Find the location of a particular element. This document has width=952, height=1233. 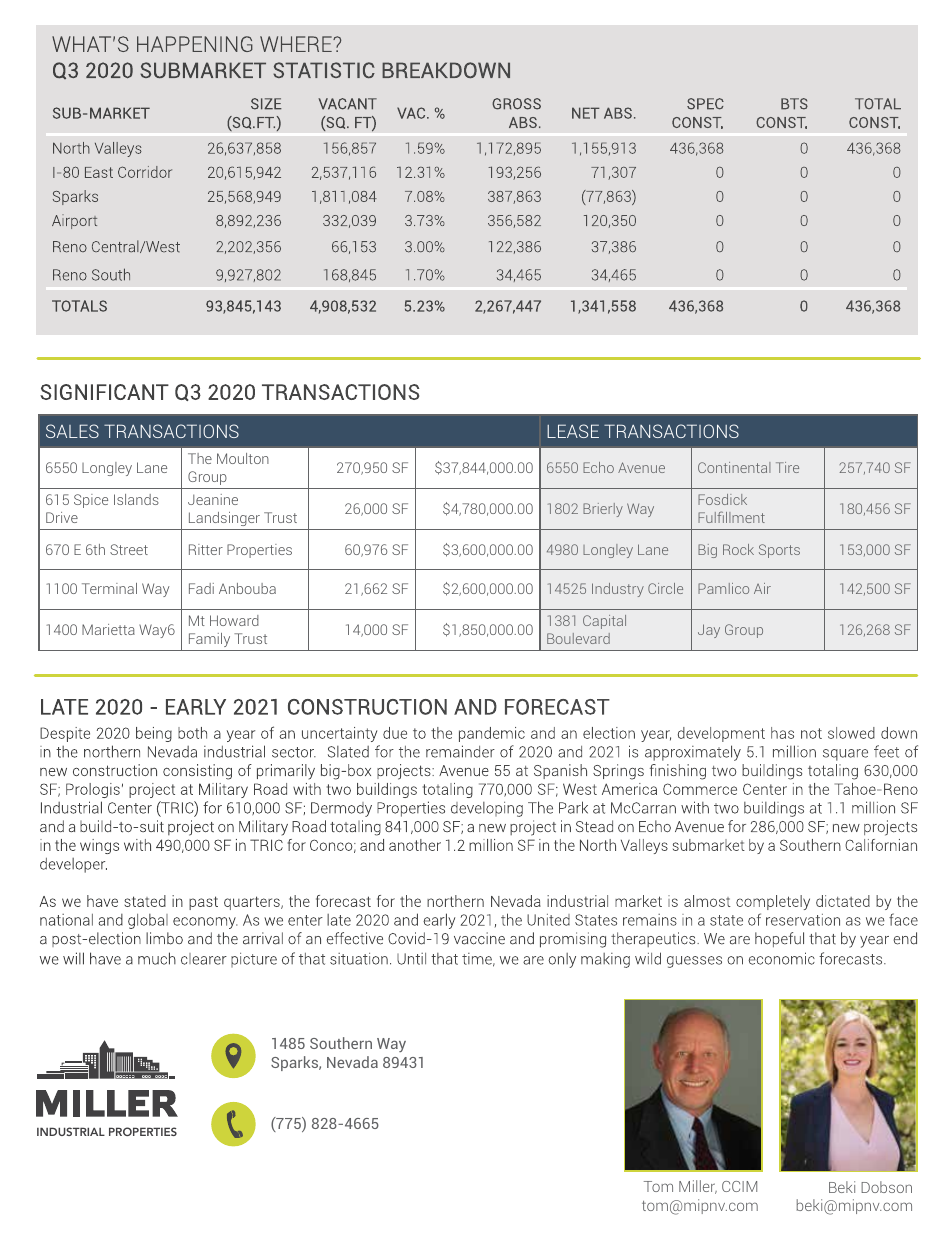

pandemic is located at coordinates (492, 734).
